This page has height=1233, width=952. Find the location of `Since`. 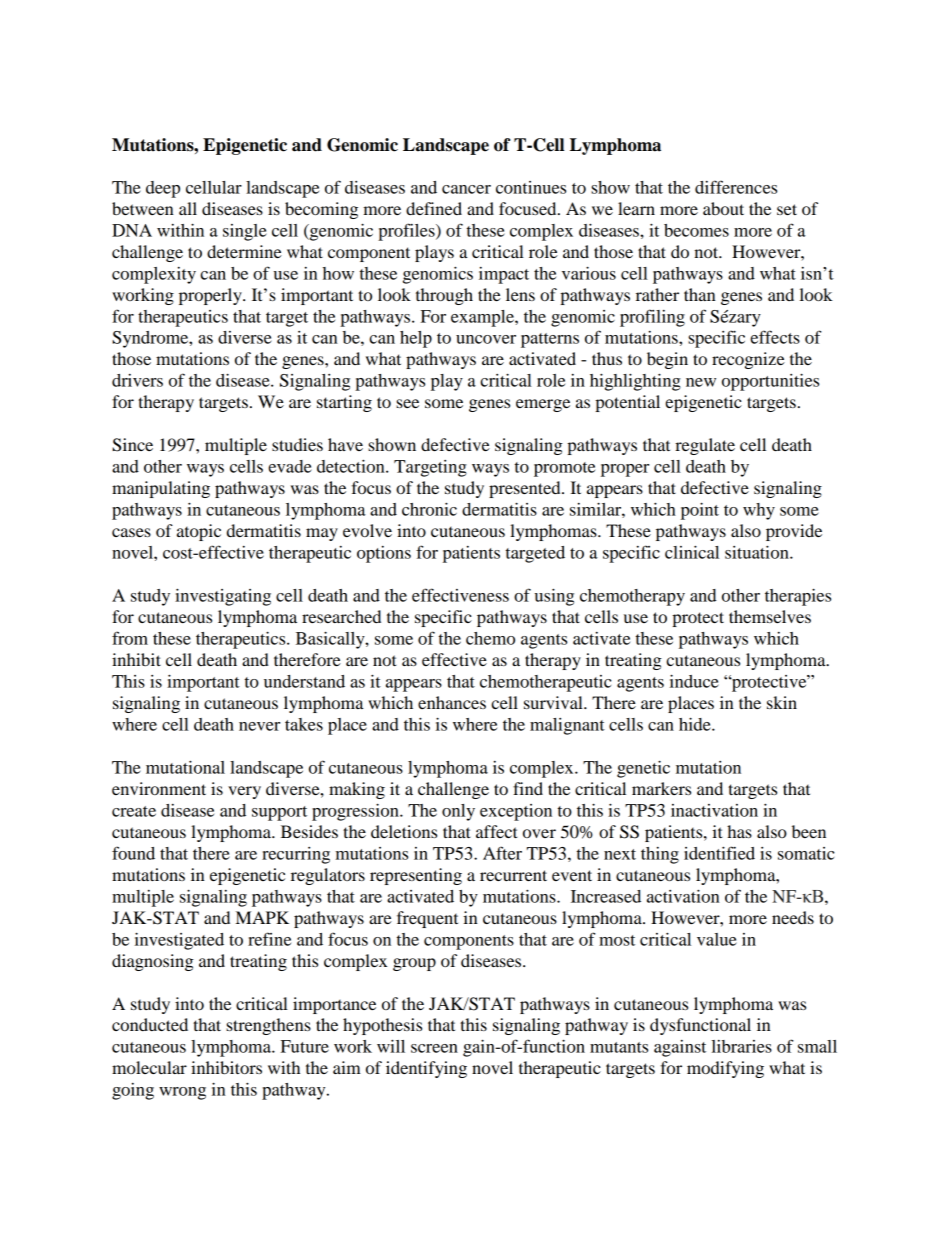

Since is located at coordinates (132, 445).
